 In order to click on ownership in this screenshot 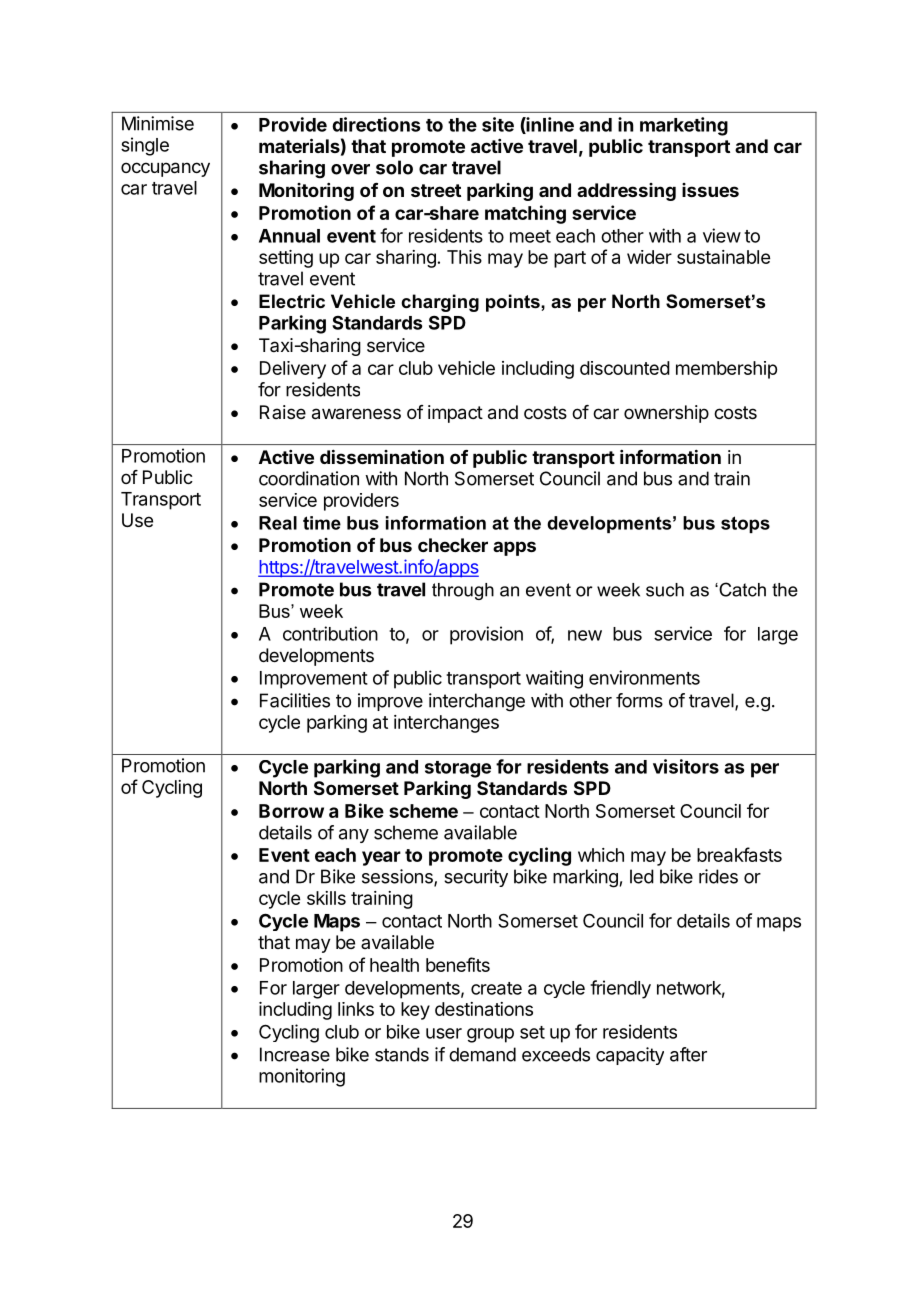, I will do `click(666, 414)`.
